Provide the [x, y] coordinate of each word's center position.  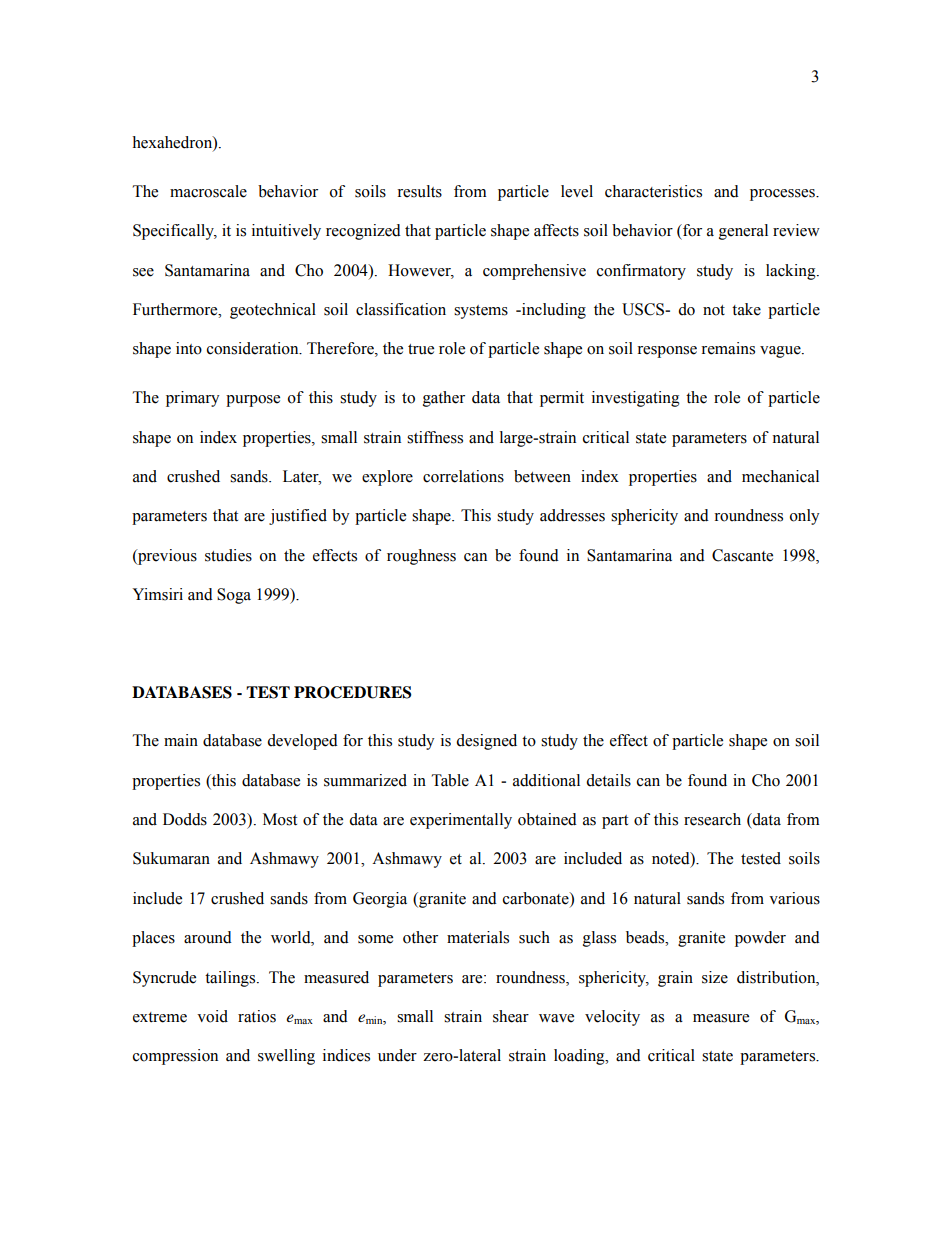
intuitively [286, 232]
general [743, 232]
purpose [253, 401]
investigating [636, 399]
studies [228, 555]
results [419, 191]
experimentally [461, 821]
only [805, 517]
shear [511, 1016]
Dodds [185, 819]
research [712, 819]
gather [444, 399]
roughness [421, 557]
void [212, 1016]
